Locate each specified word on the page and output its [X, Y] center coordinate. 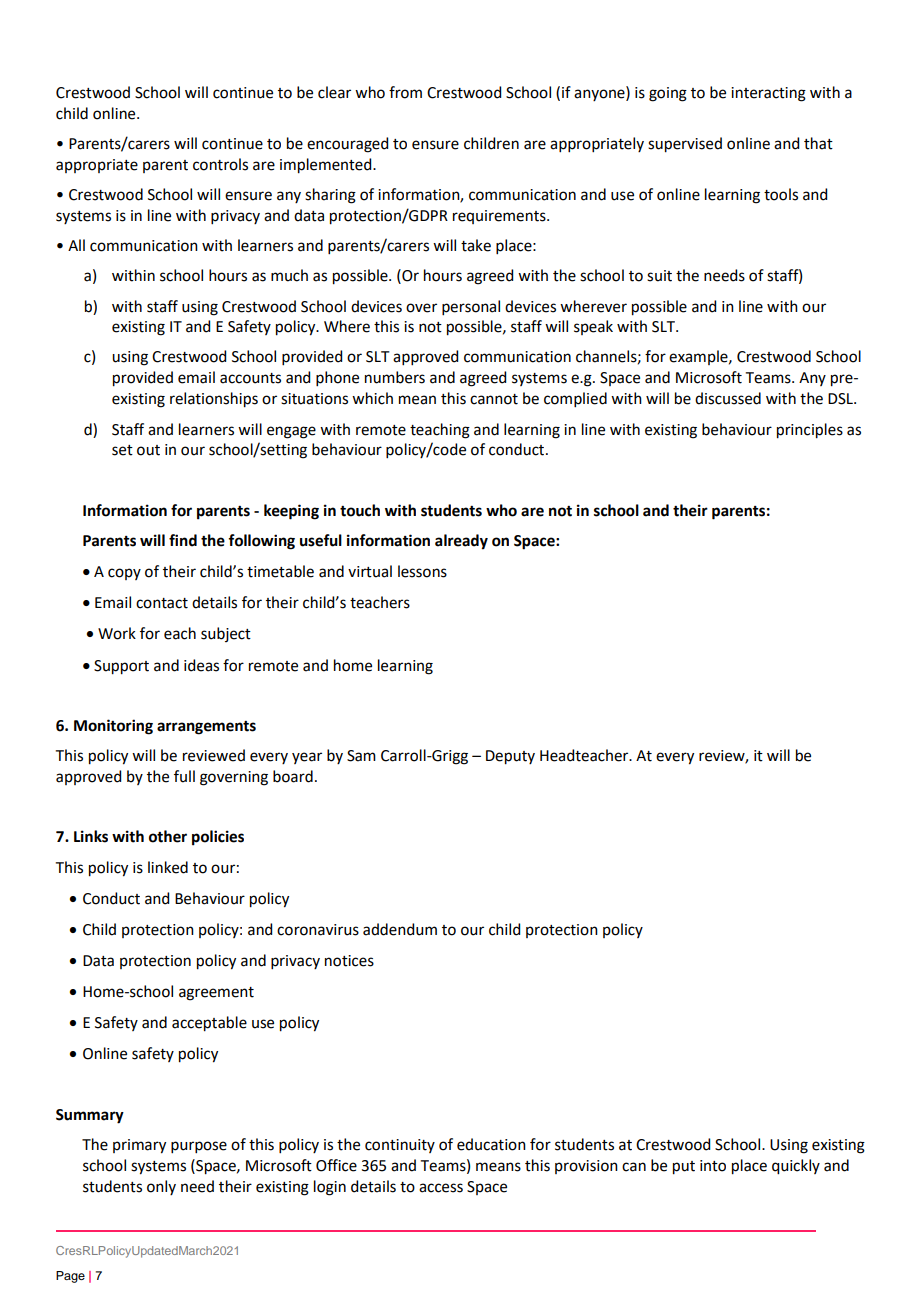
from [405, 92]
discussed [728, 398]
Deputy [510, 757]
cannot [494, 399]
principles [810, 431]
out [148, 450]
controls [220, 164]
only [161, 1187]
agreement [216, 994]
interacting [768, 94]
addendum [400, 929]
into [713, 1166]
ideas [201, 665]
